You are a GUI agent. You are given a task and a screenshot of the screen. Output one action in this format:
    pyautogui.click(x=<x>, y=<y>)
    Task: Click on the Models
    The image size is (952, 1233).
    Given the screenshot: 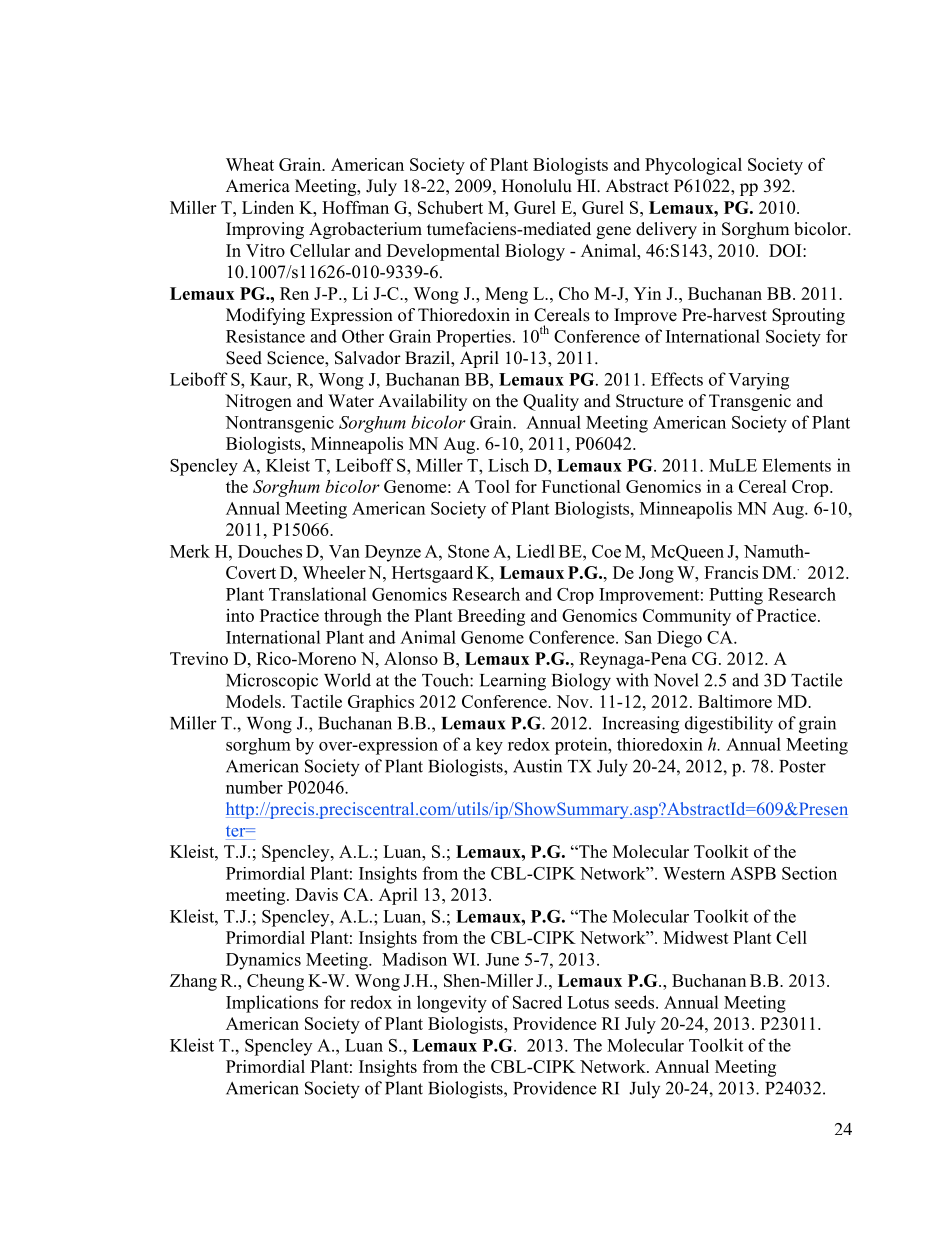 What is the action you would take?
    pyautogui.click(x=253, y=701)
